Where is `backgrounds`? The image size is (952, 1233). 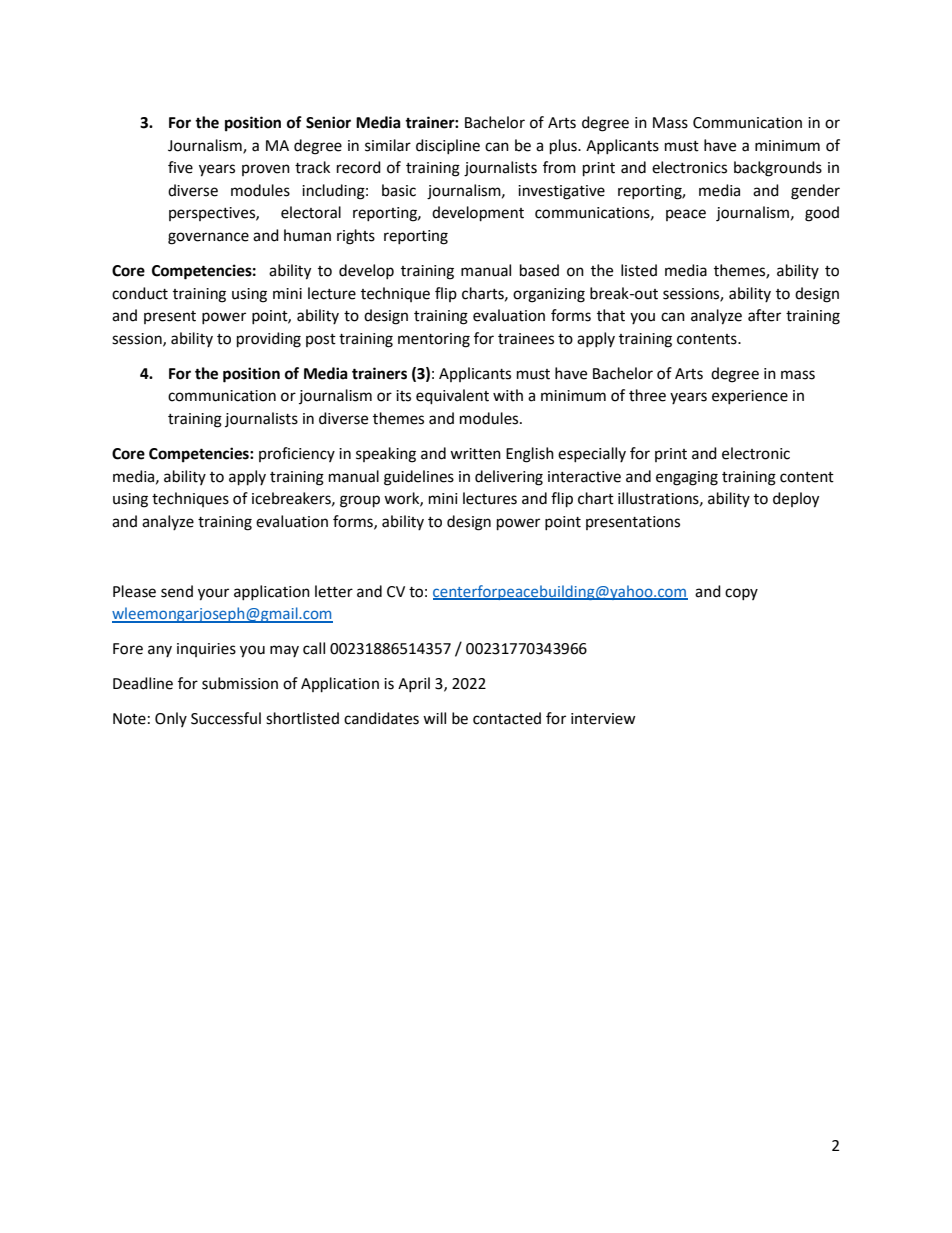
backgrounds is located at coordinates (778, 169).
